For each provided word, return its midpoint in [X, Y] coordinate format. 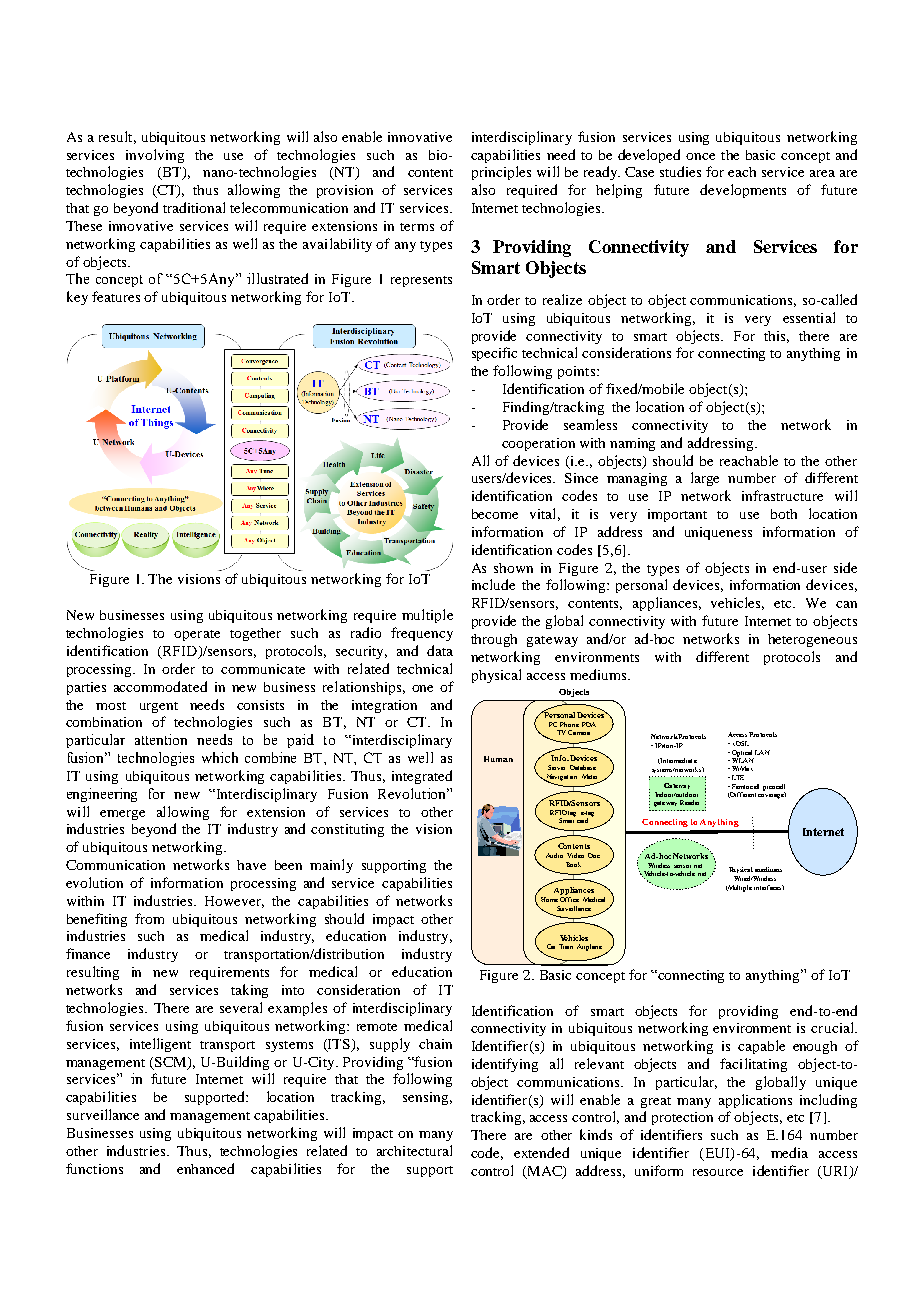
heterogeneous [812, 640]
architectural [414, 1150]
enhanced [205, 1168]
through [494, 640]
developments [743, 191]
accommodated [160, 686]
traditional [194, 207]
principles [501, 173]
